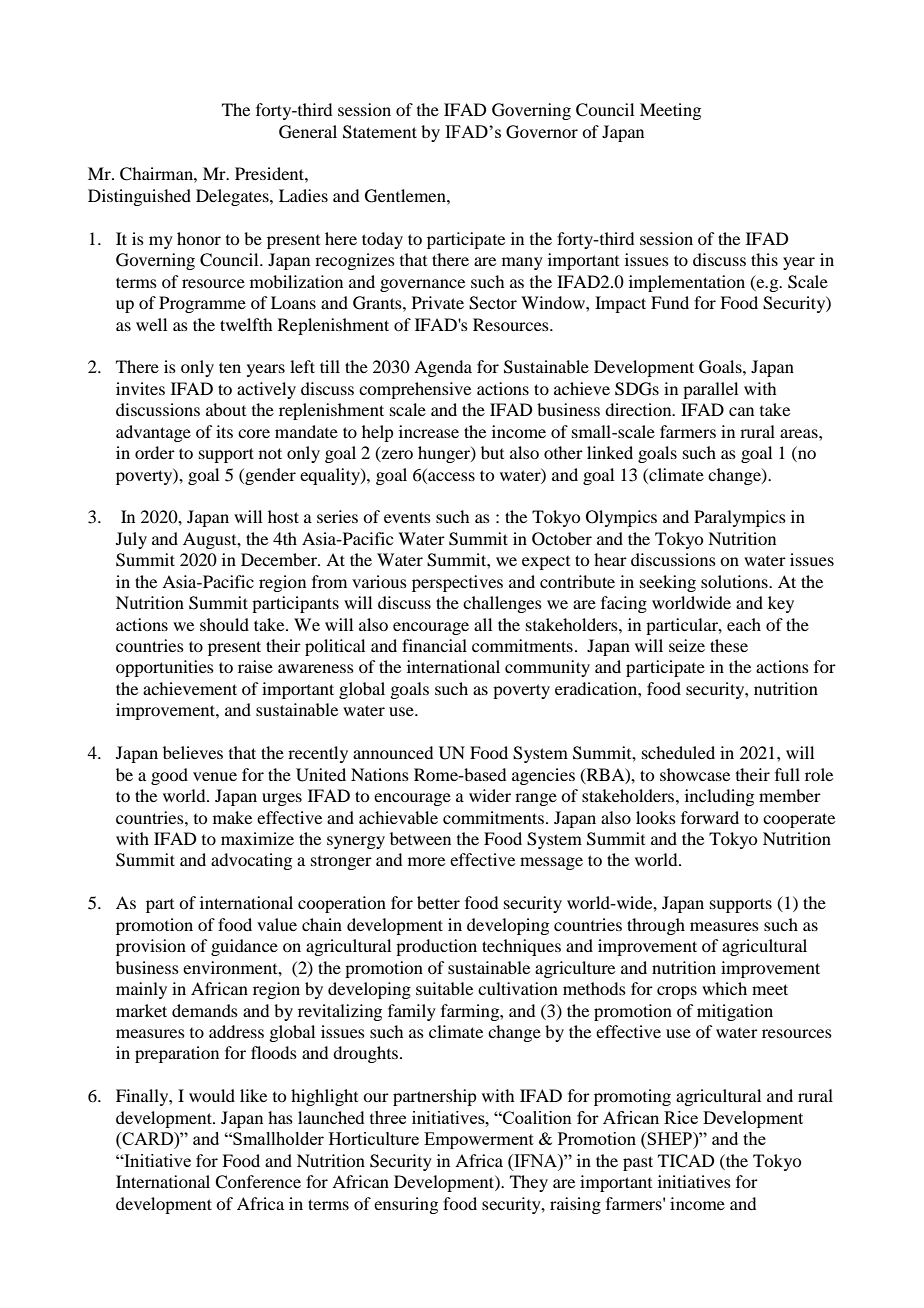 This screenshot has width=924, height=1308. Describe the element at coordinates (269, 476) in the screenshot. I see `gender` at that location.
